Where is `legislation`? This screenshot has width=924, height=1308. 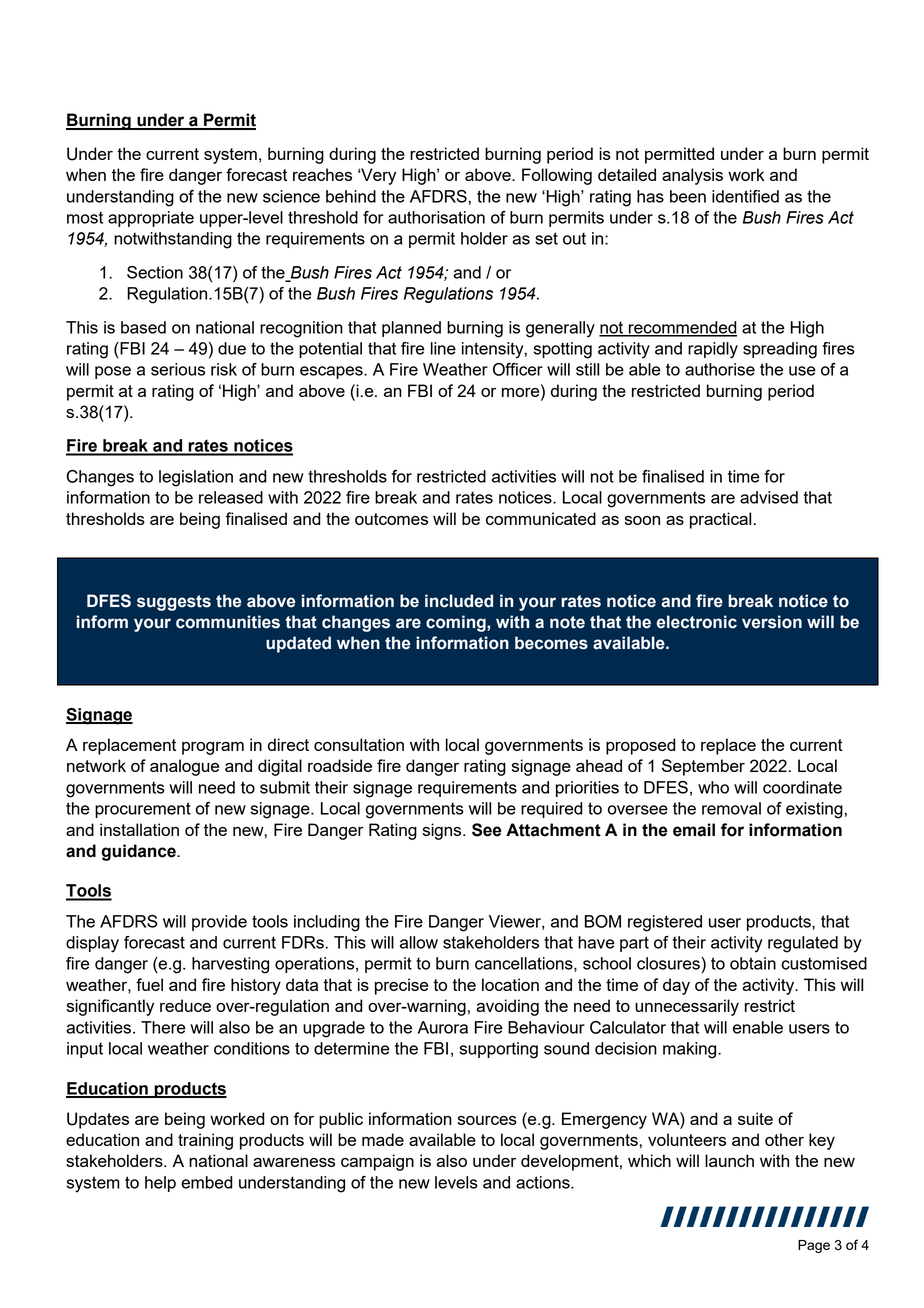
legislation is located at coordinates (196, 478).
